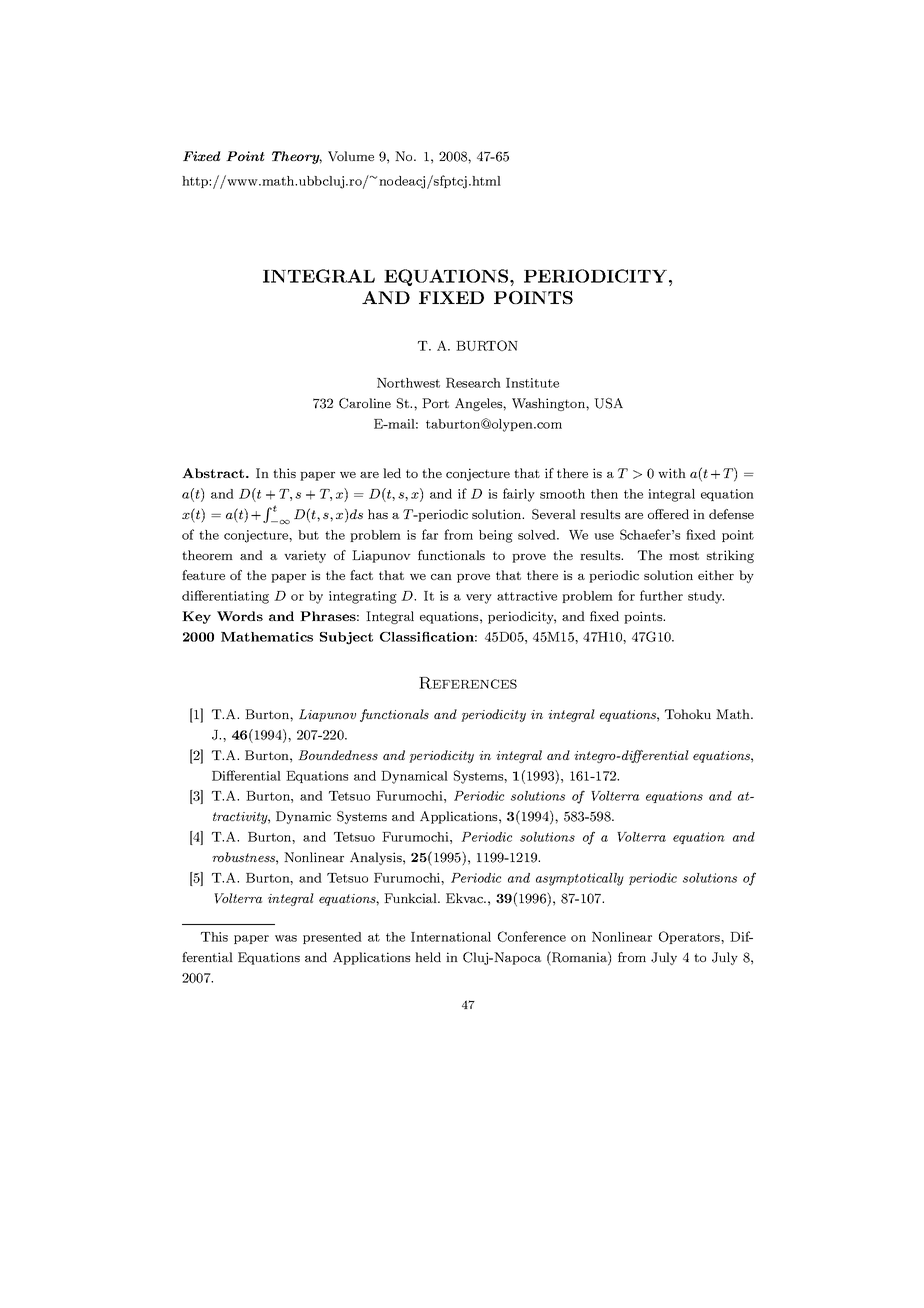  What do you see at coordinates (351, 156) in the screenshot?
I see `Volume` at bounding box center [351, 156].
